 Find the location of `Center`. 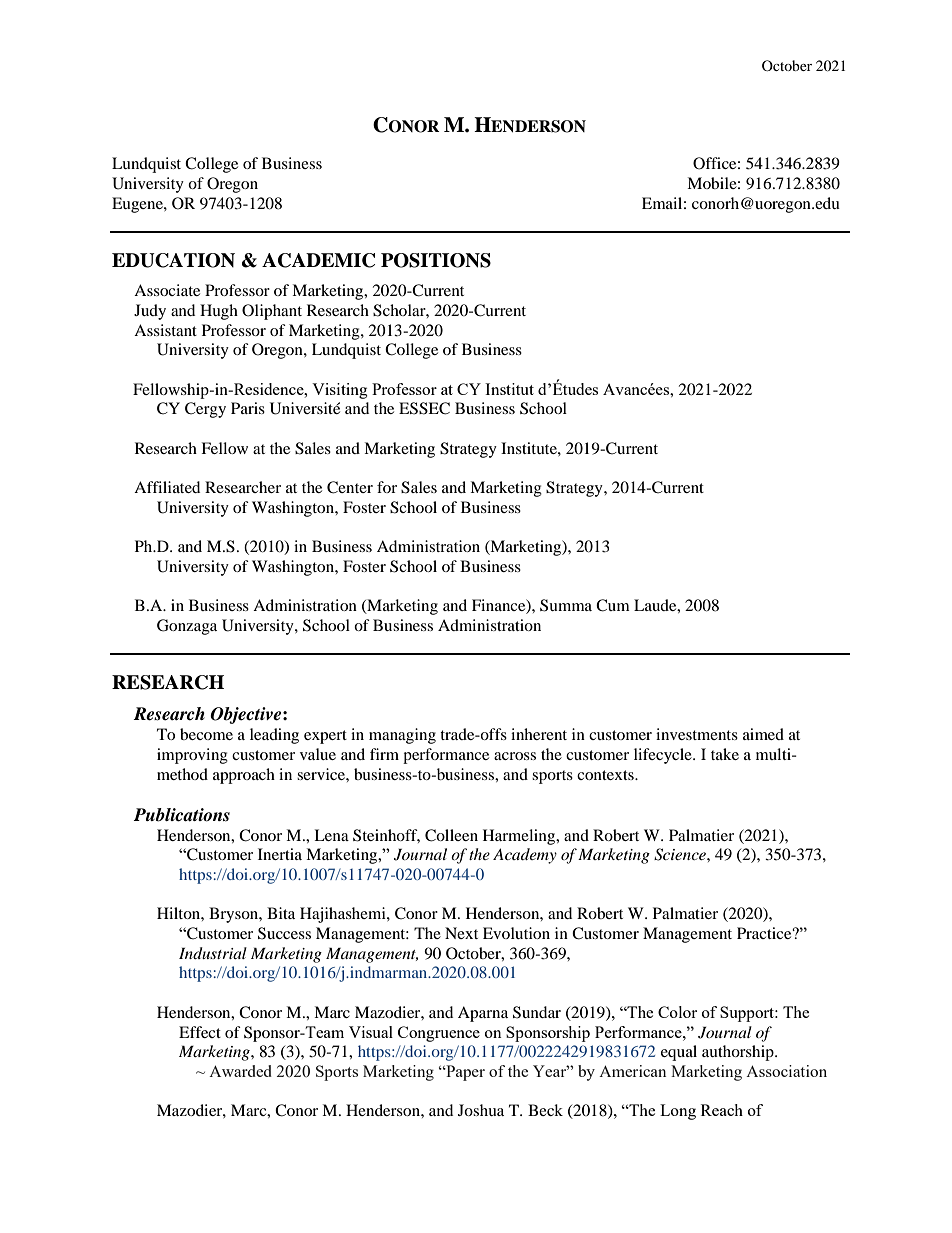

Center is located at coordinates (350, 487).
